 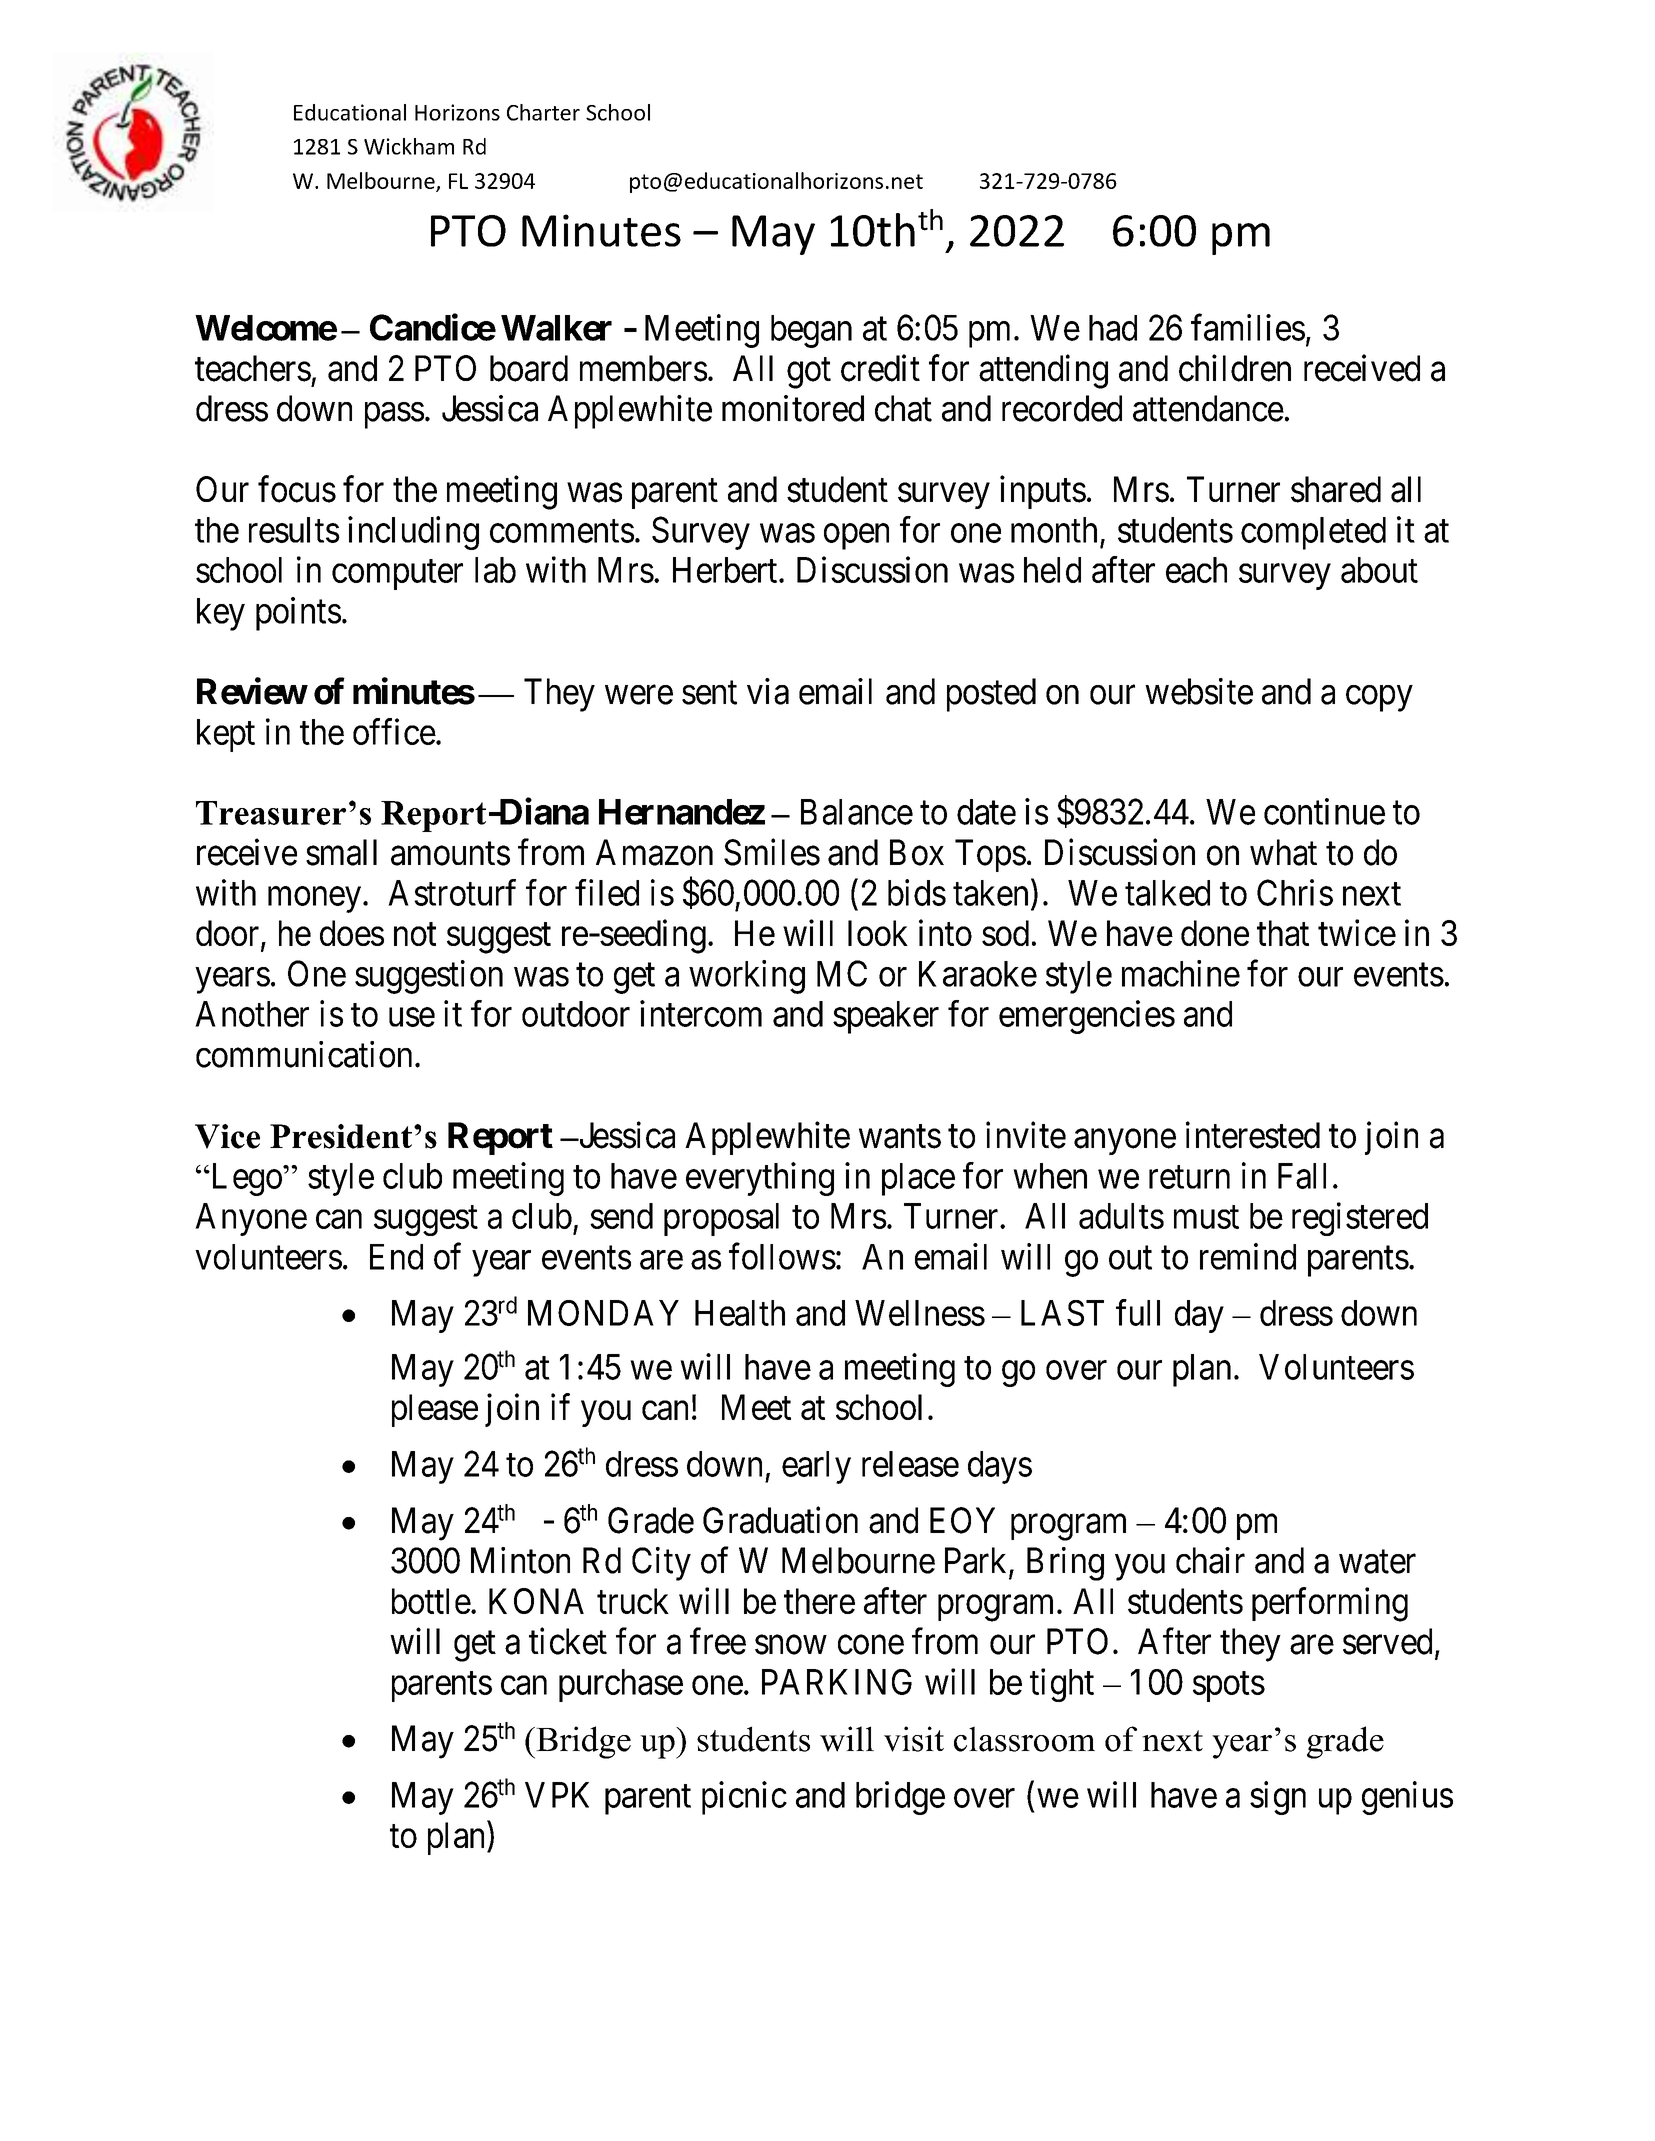 I want to click on began, so click(x=811, y=331).
